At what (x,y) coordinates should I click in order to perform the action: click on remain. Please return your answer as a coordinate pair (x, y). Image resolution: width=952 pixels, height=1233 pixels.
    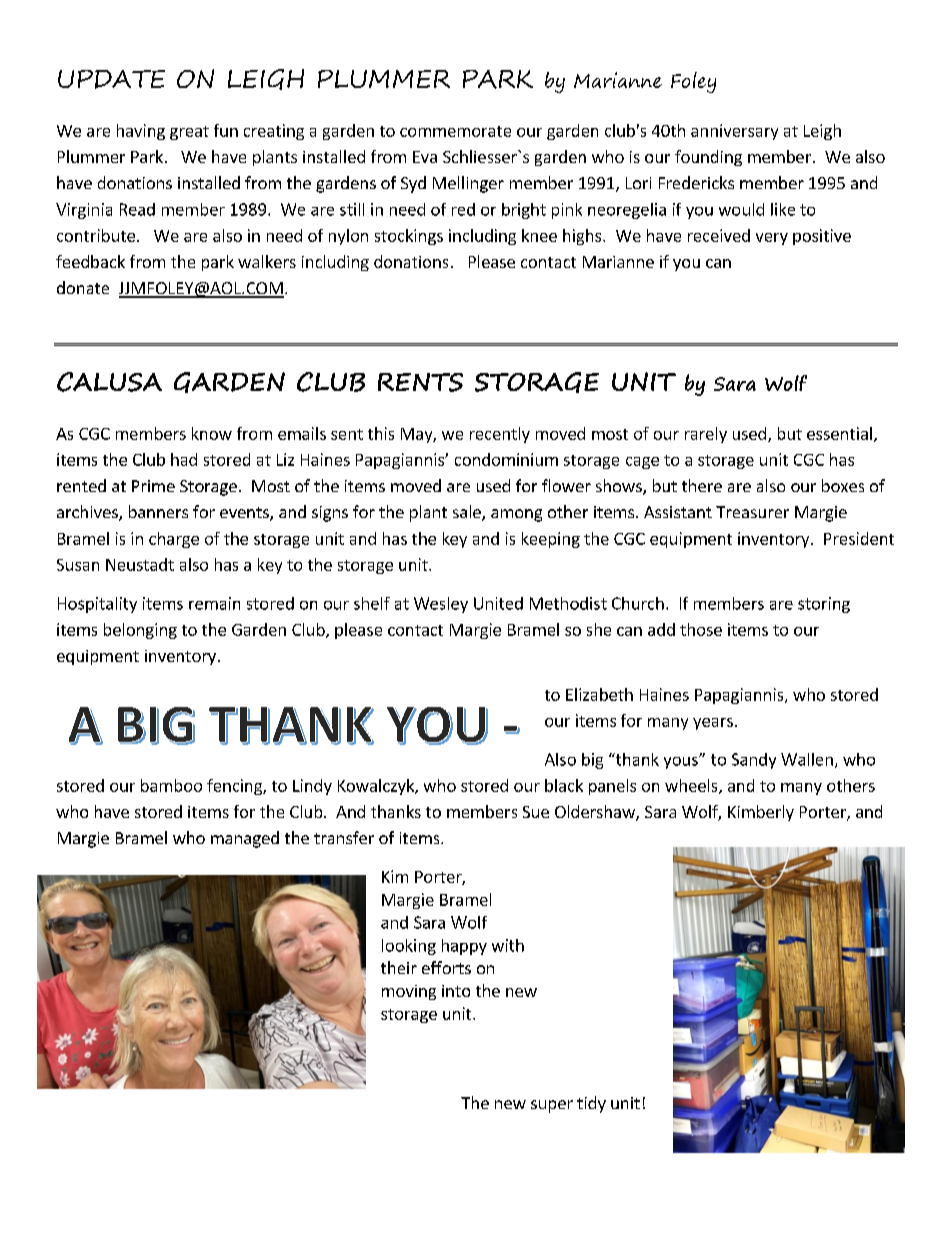
    Looking at the image, I should click on (214, 603).
